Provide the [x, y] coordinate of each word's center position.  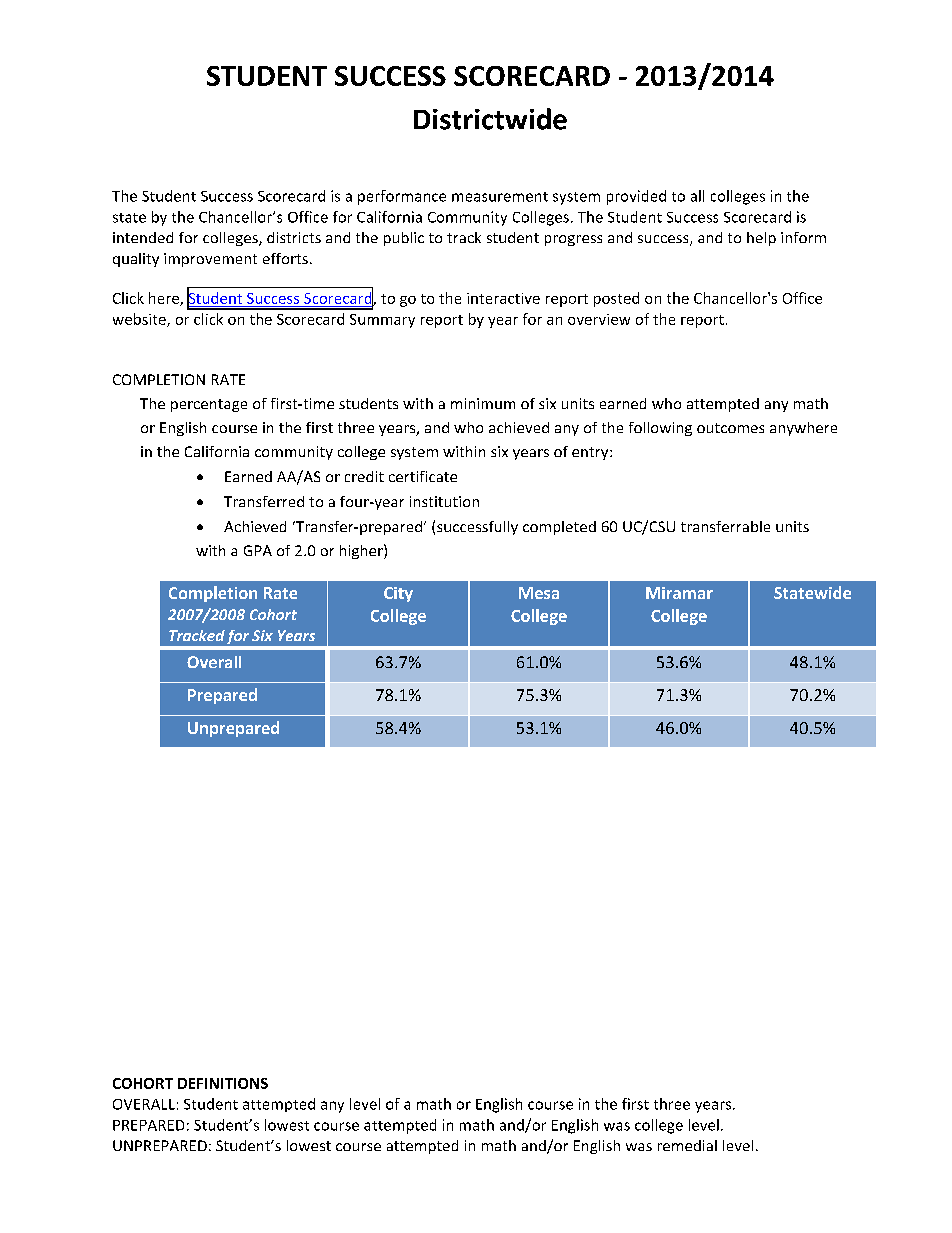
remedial [687, 1145]
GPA [258, 550]
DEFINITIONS [223, 1083]
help [761, 239]
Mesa [539, 593]
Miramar [679, 593]
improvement [210, 260]
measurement [500, 197]
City [398, 594]
